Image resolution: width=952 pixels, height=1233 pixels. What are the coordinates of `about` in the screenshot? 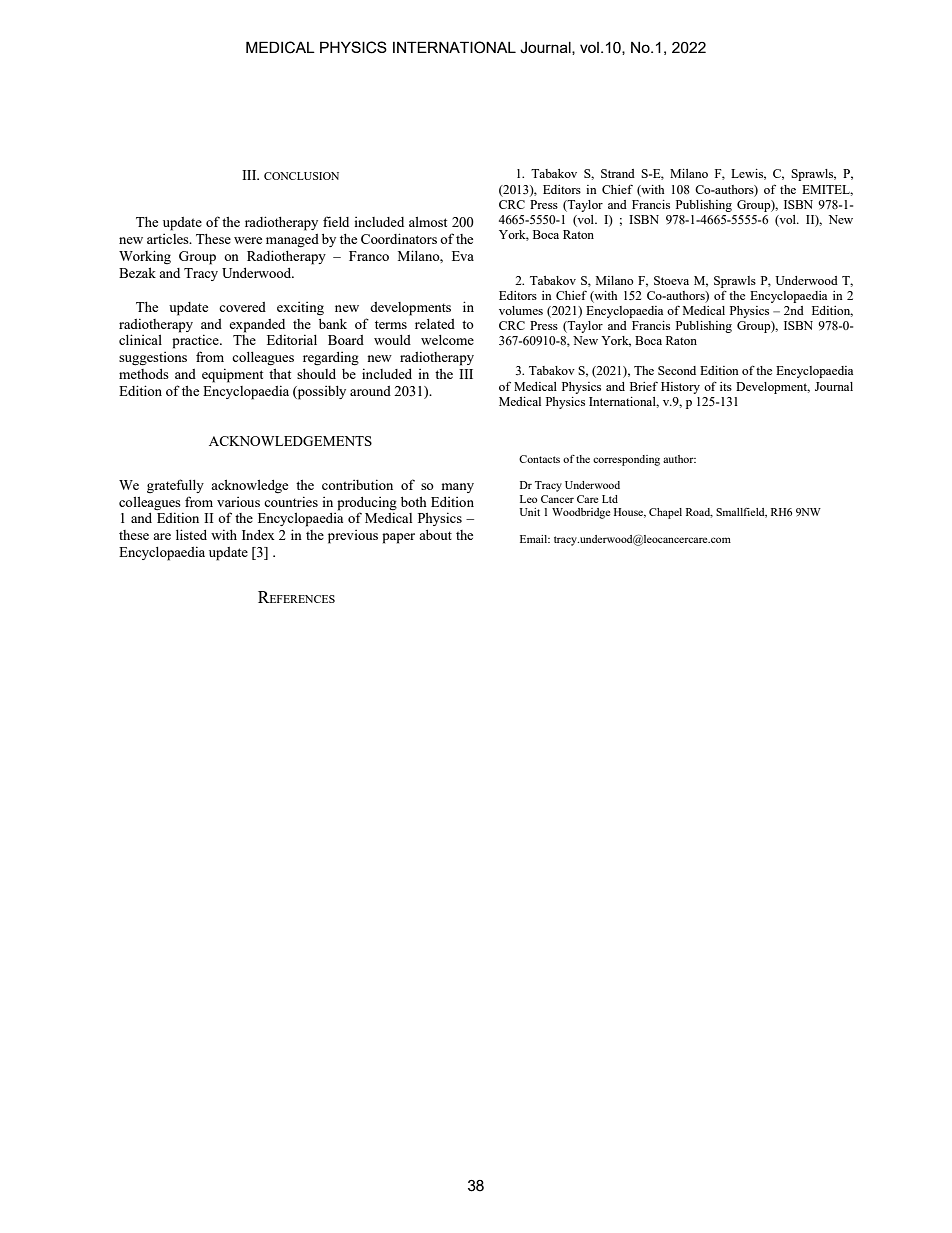 It's located at (435, 534).
